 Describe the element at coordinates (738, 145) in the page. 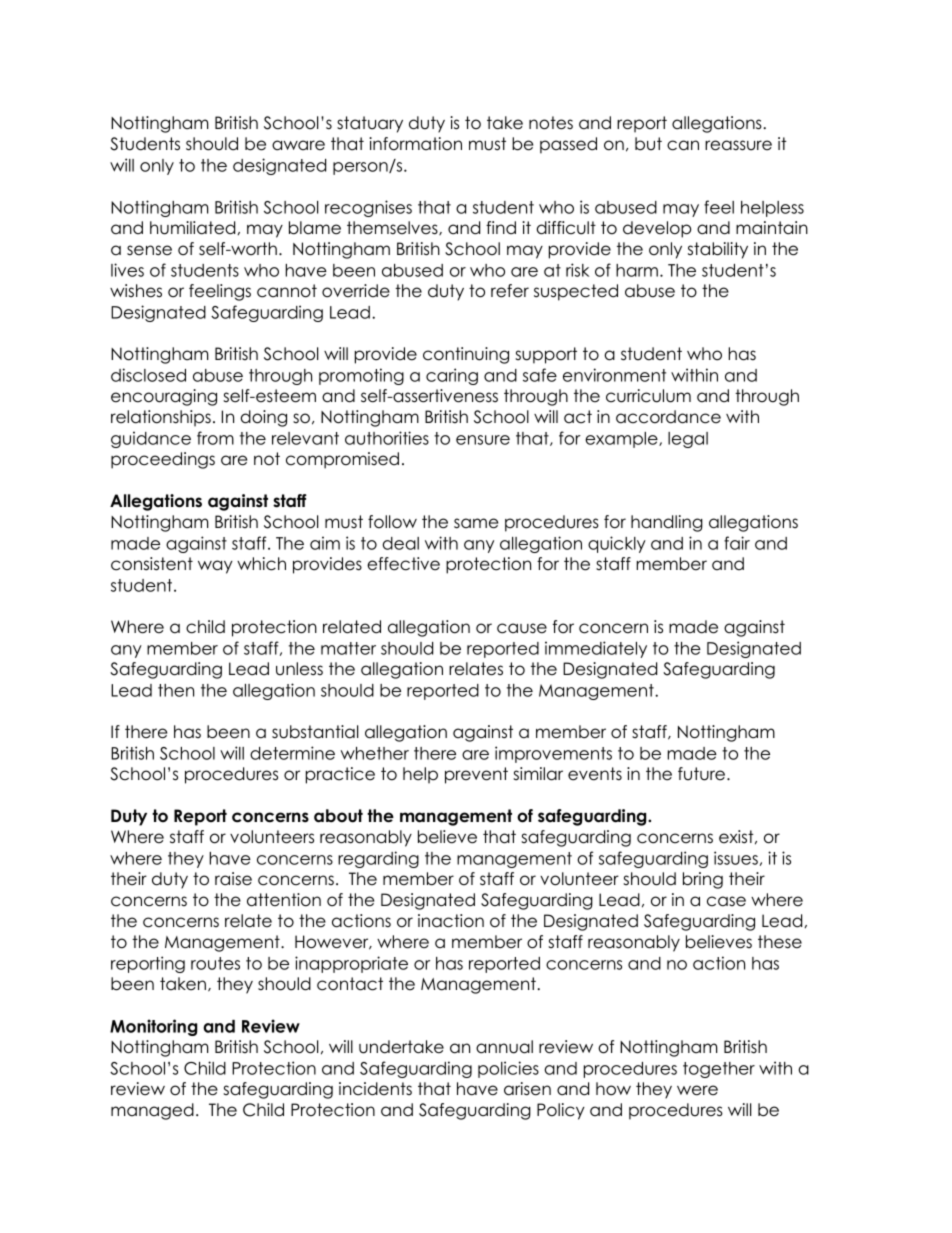

I see `reassure` at that location.
